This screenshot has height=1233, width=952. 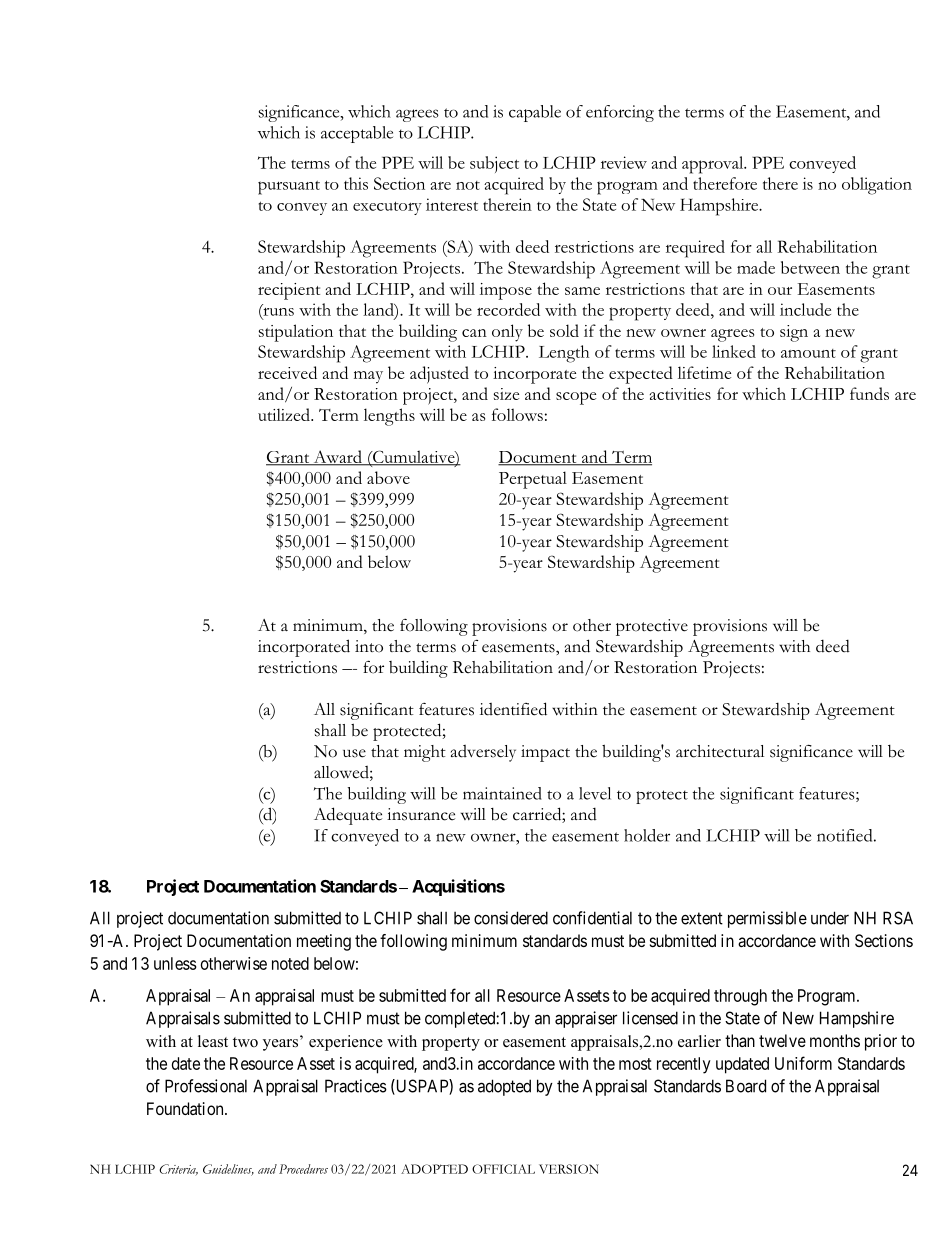 What do you see at coordinates (569, 1169) in the screenshot?
I see `VERSION` at bounding box center [569, 1169].
